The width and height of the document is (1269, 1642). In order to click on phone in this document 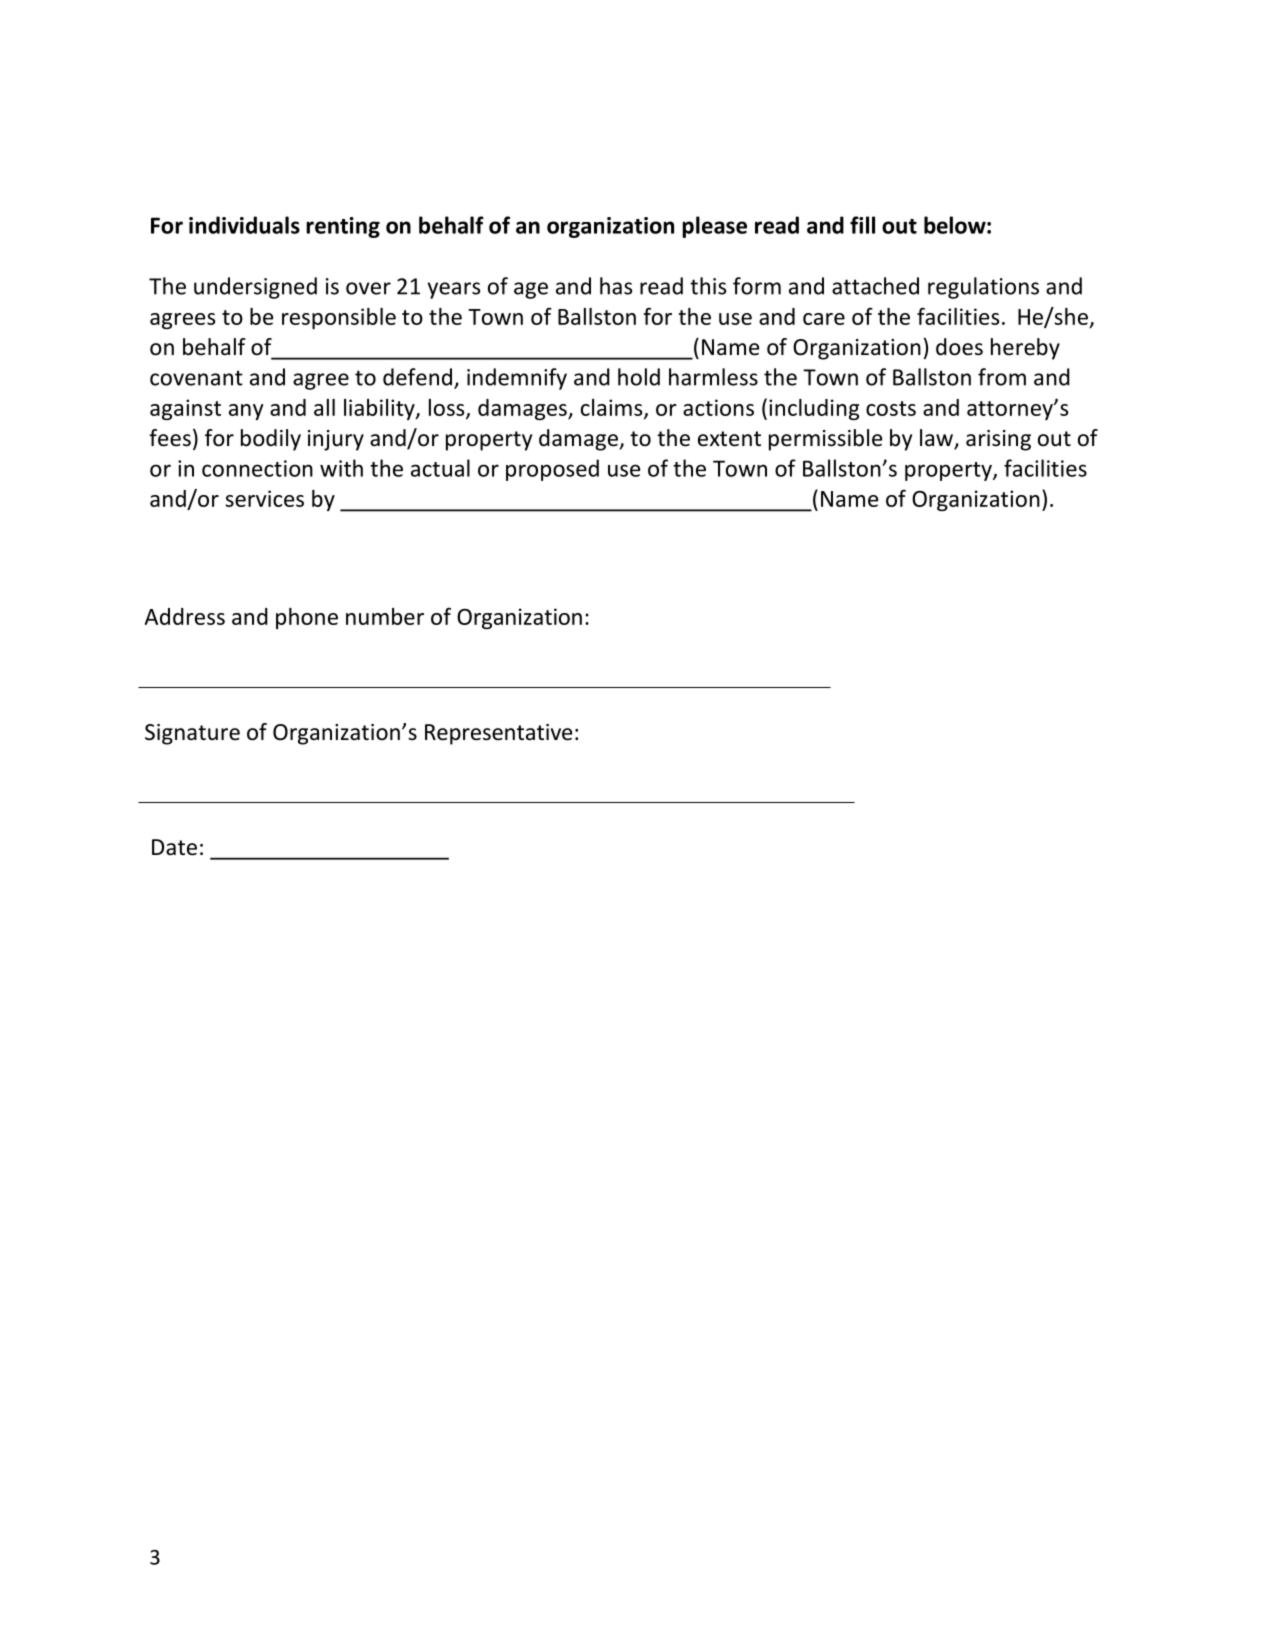, I will do `click(307, 618)`.
